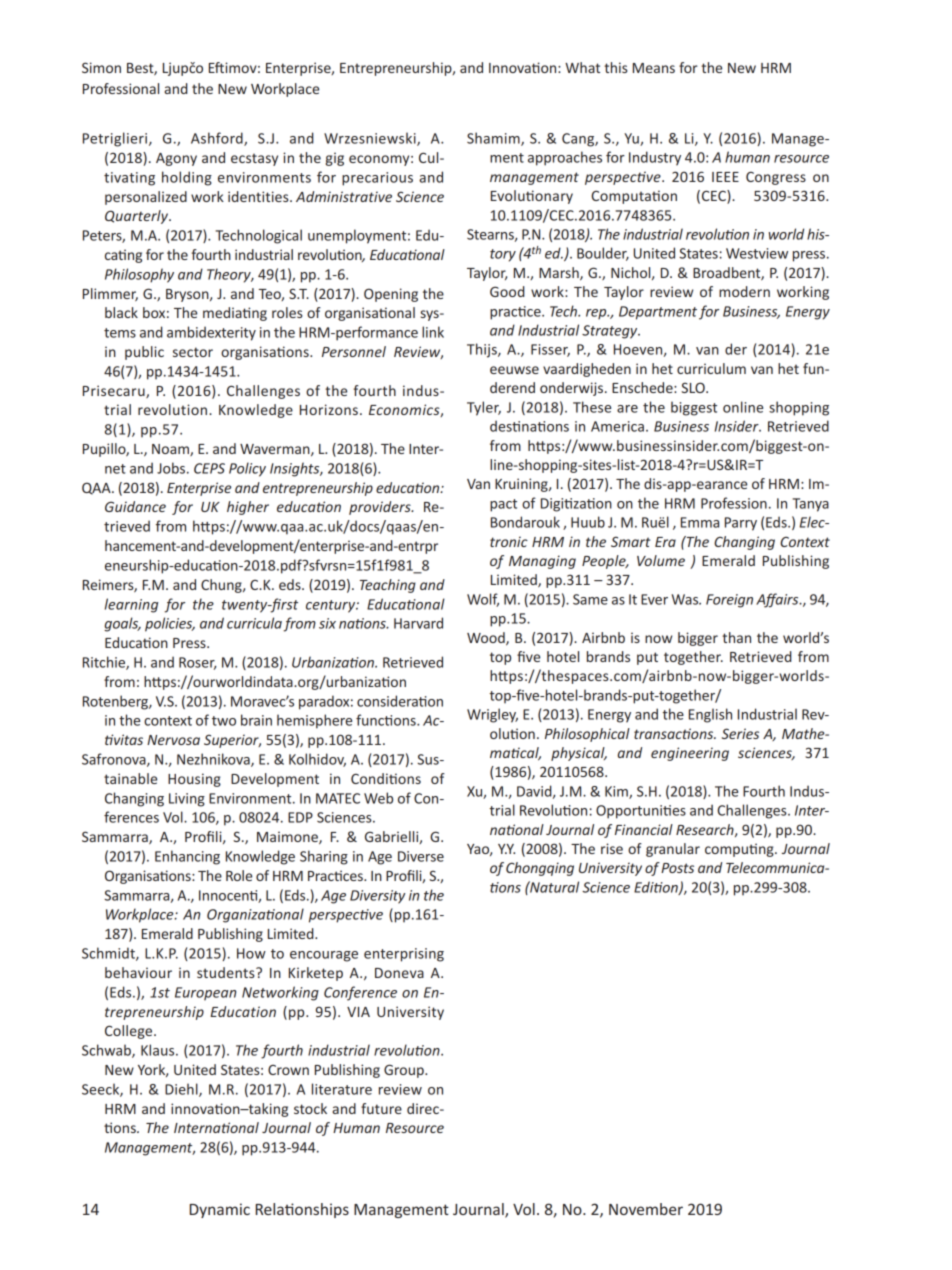 The width and height of the screenshot is (952, 1270). Describe the element at coordinates (711, 368) in the screenshot. I see `curriculum` at that location.
